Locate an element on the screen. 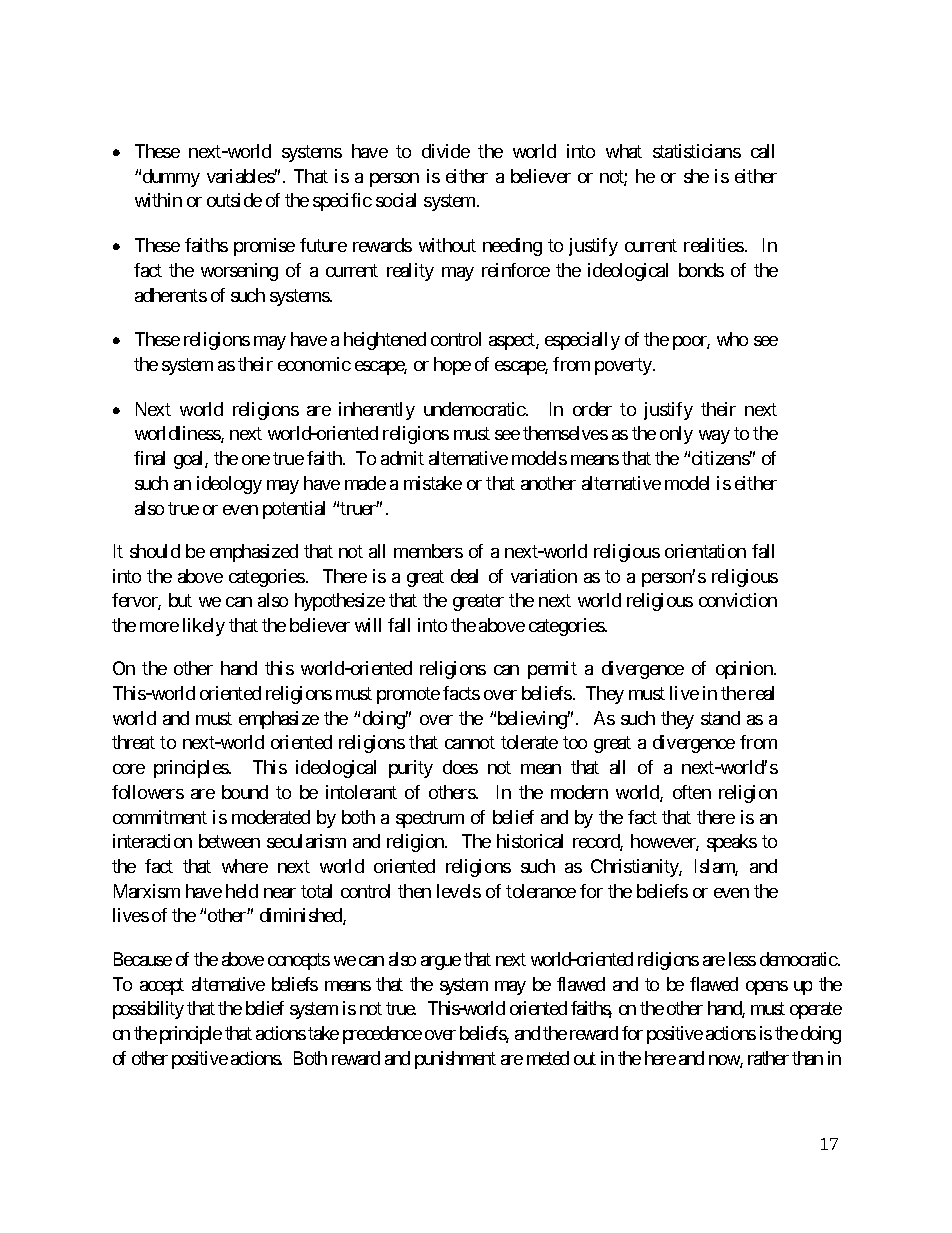  ideology is located at coordinates (229, 485).
